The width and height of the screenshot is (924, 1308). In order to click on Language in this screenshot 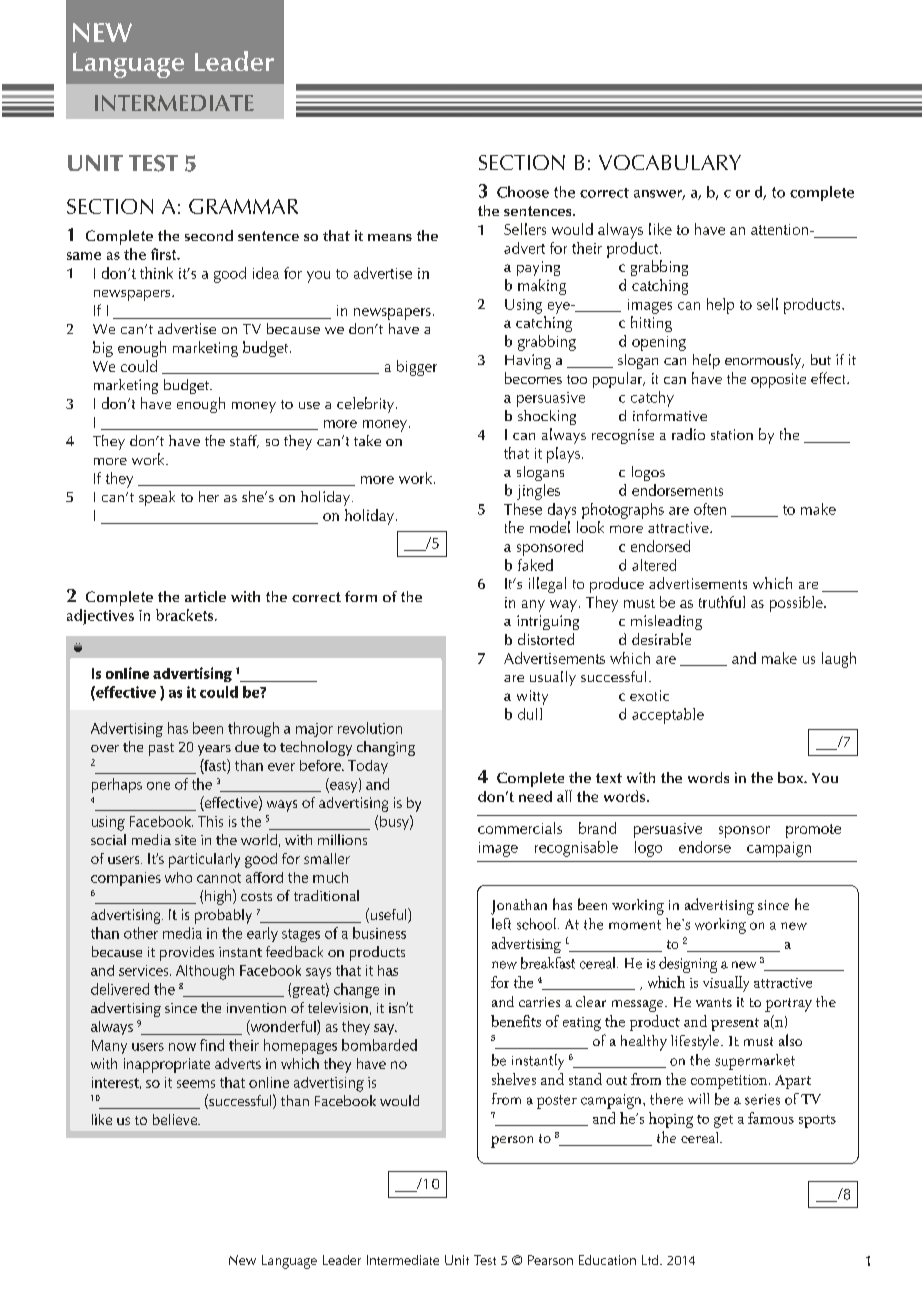, I will do `click(289, 1262)`.
